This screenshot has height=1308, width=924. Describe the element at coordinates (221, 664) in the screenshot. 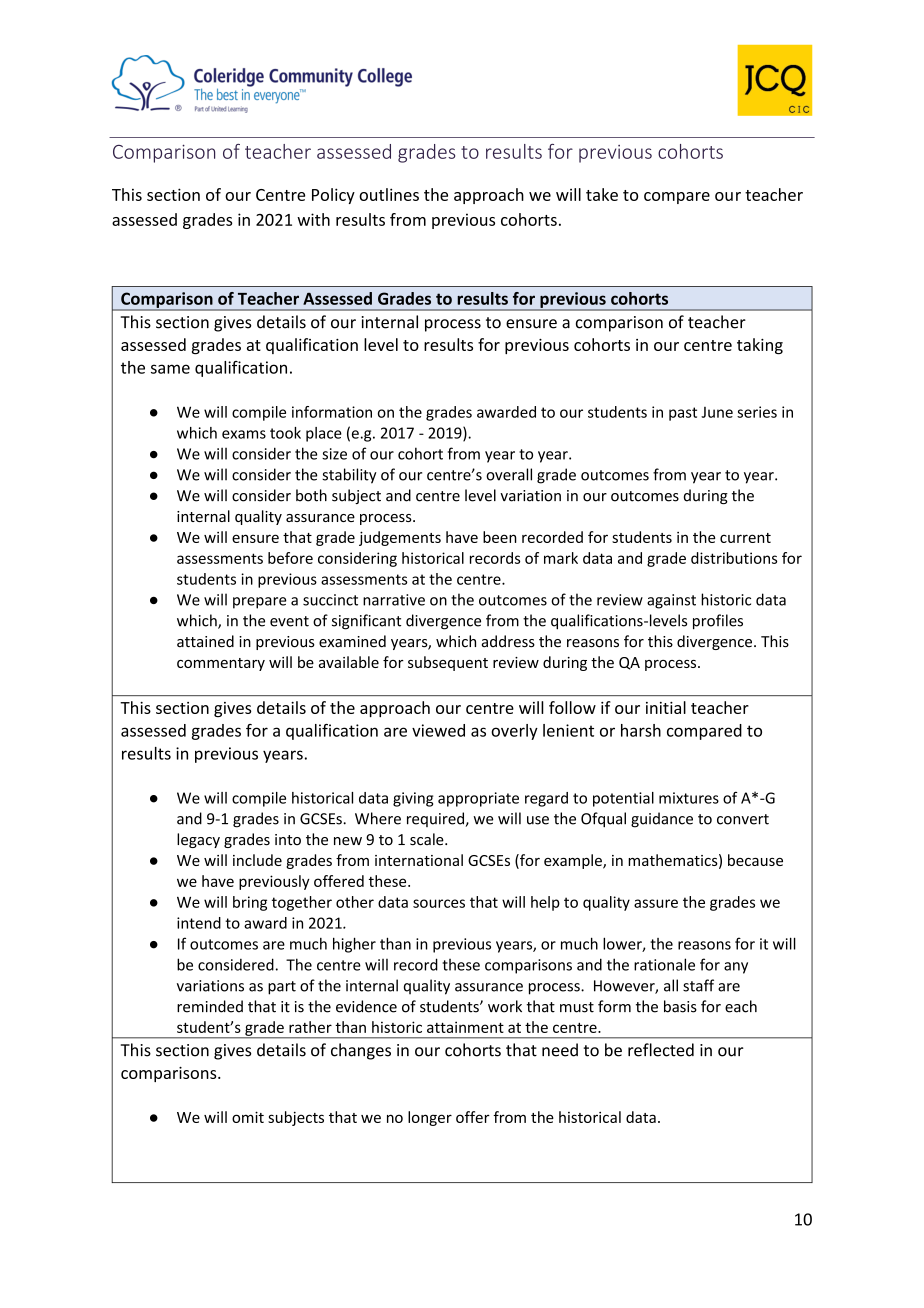

I see `commentary` at that location.
